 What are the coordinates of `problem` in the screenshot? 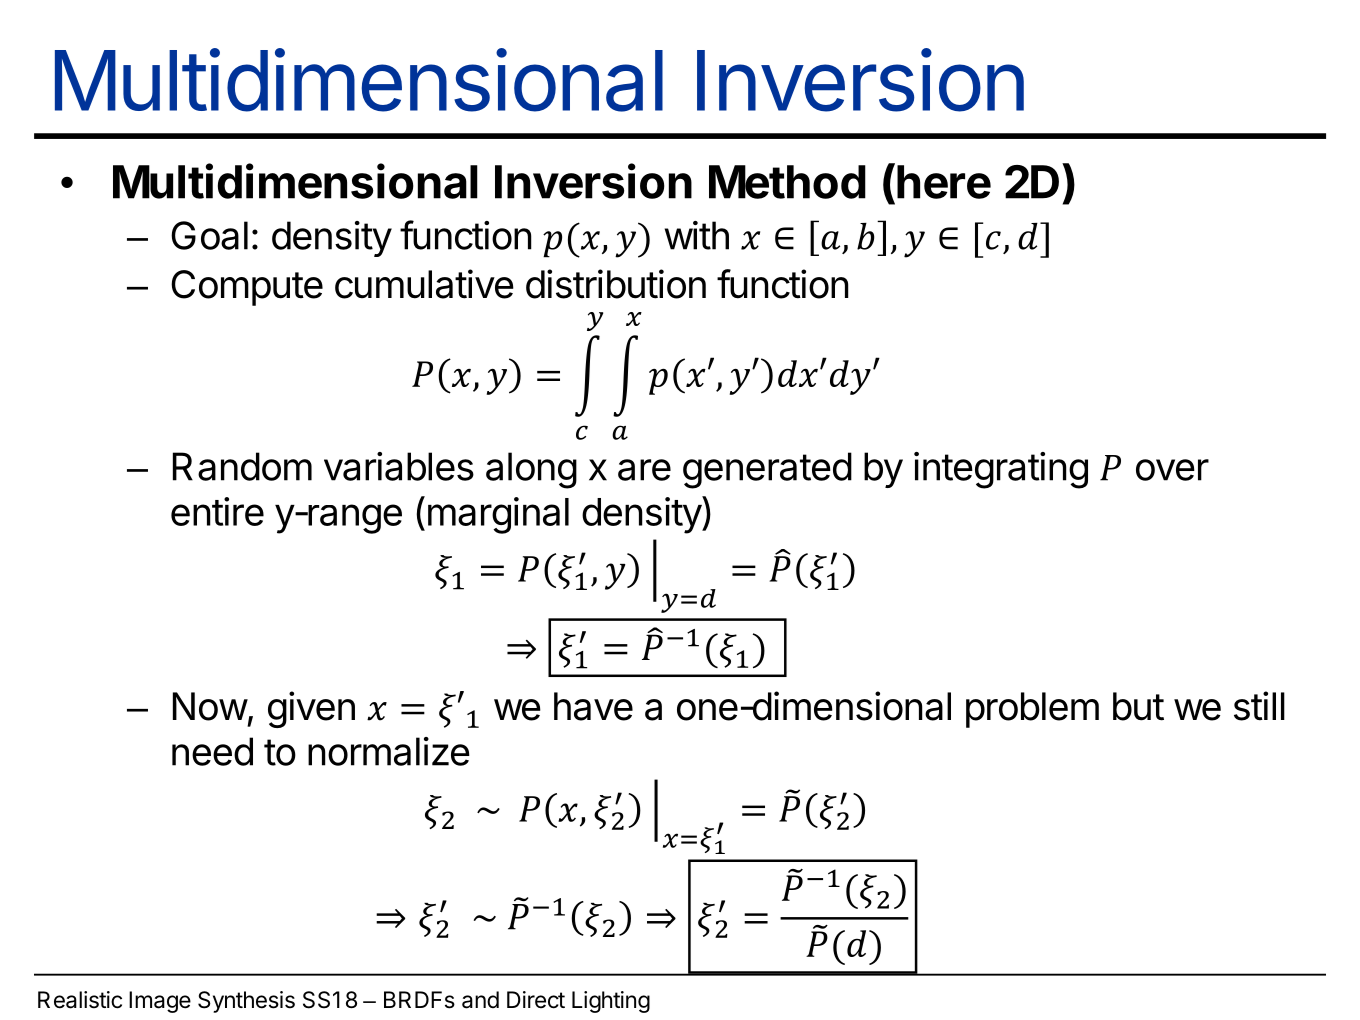 It's located at (1032, 710).
